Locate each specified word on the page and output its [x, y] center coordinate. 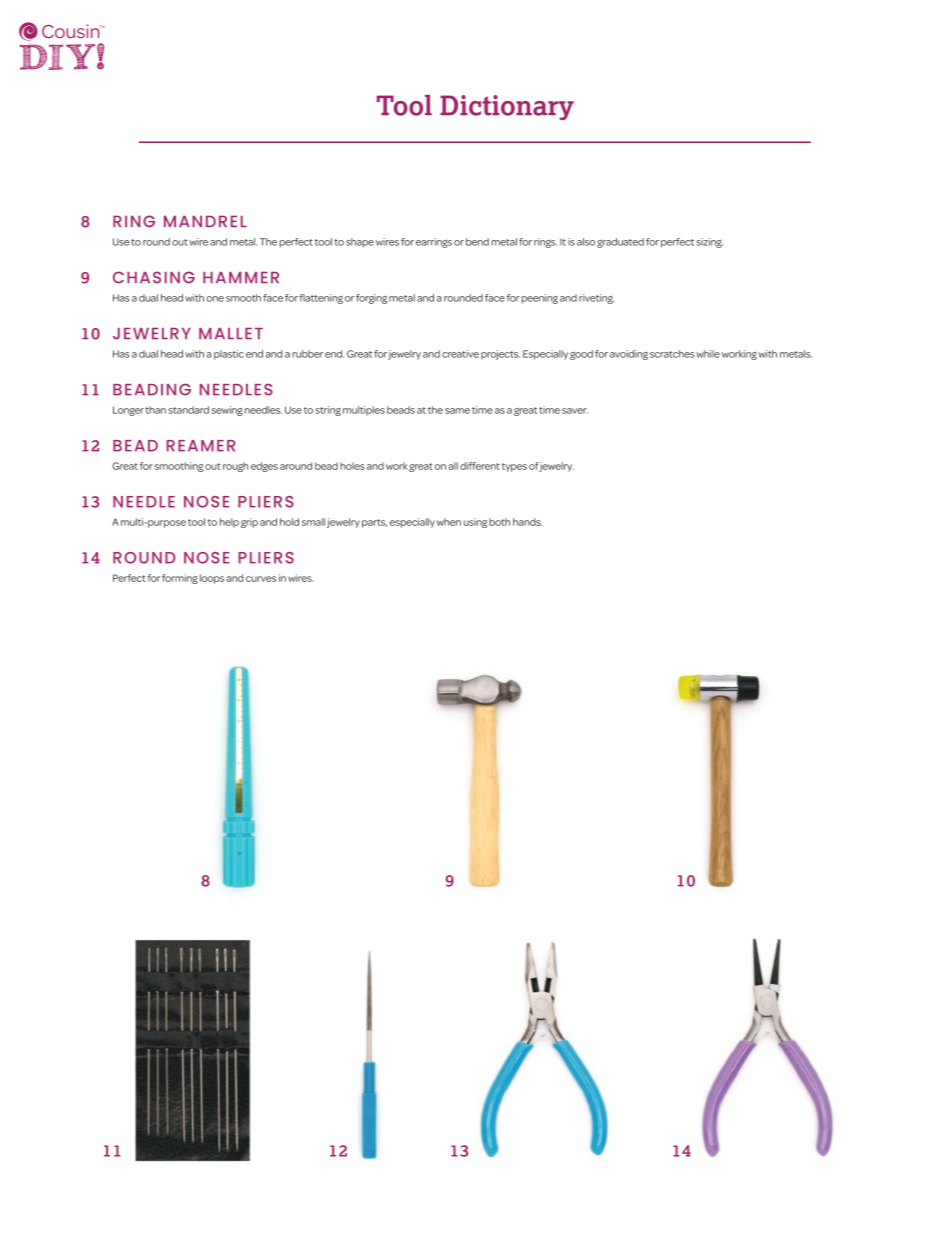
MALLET [231, 333]
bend [477, 242]
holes [352, 466]
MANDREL [205, 221]
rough [235, 467]
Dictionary [507, 107]
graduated [620, 243]
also [586, 242]
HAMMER [241, 277]
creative [460, 354]
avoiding [629, 355]
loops [212, 579]
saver [575, 411]
